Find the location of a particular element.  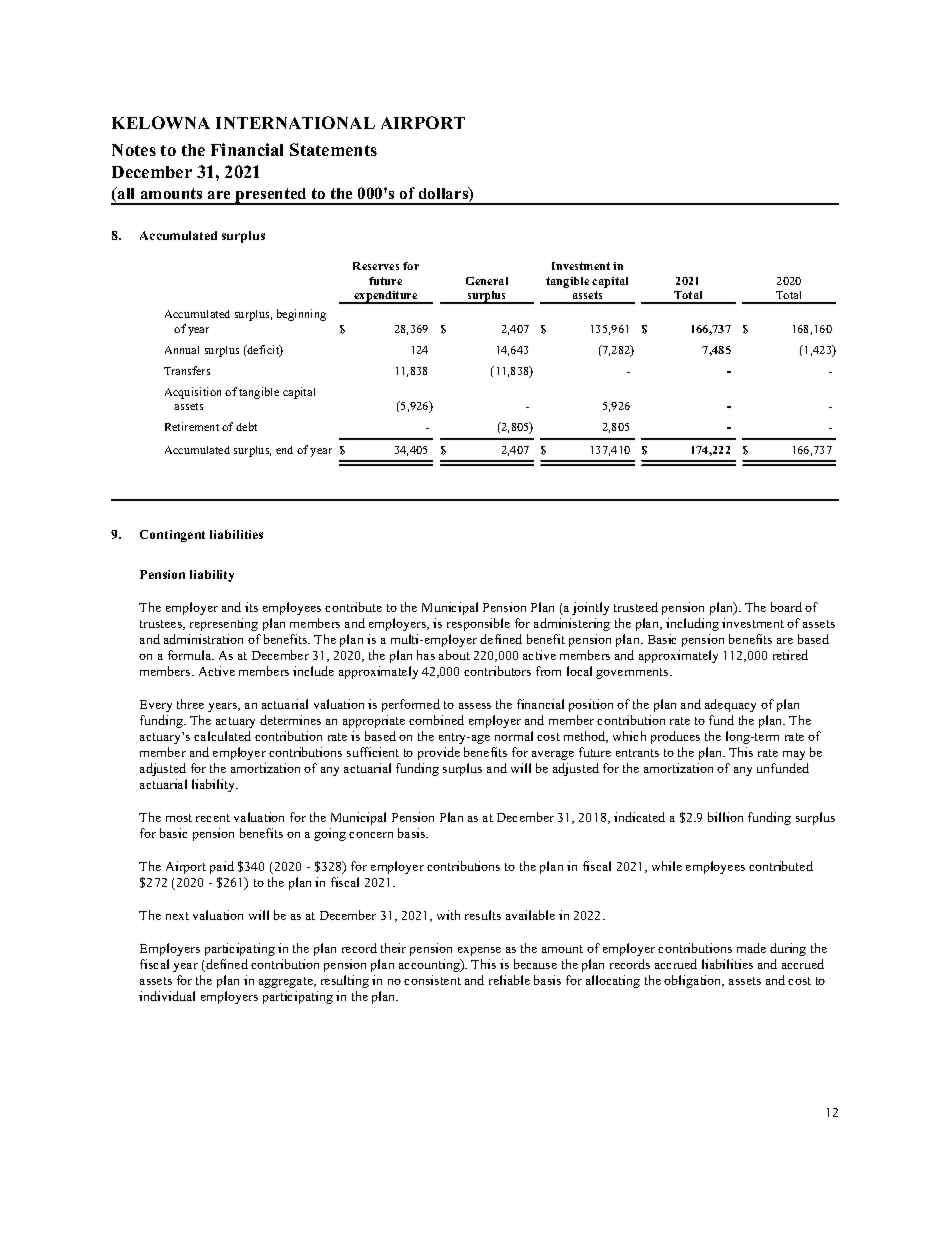

KELOWNA is located at coordinates (161, 122).
